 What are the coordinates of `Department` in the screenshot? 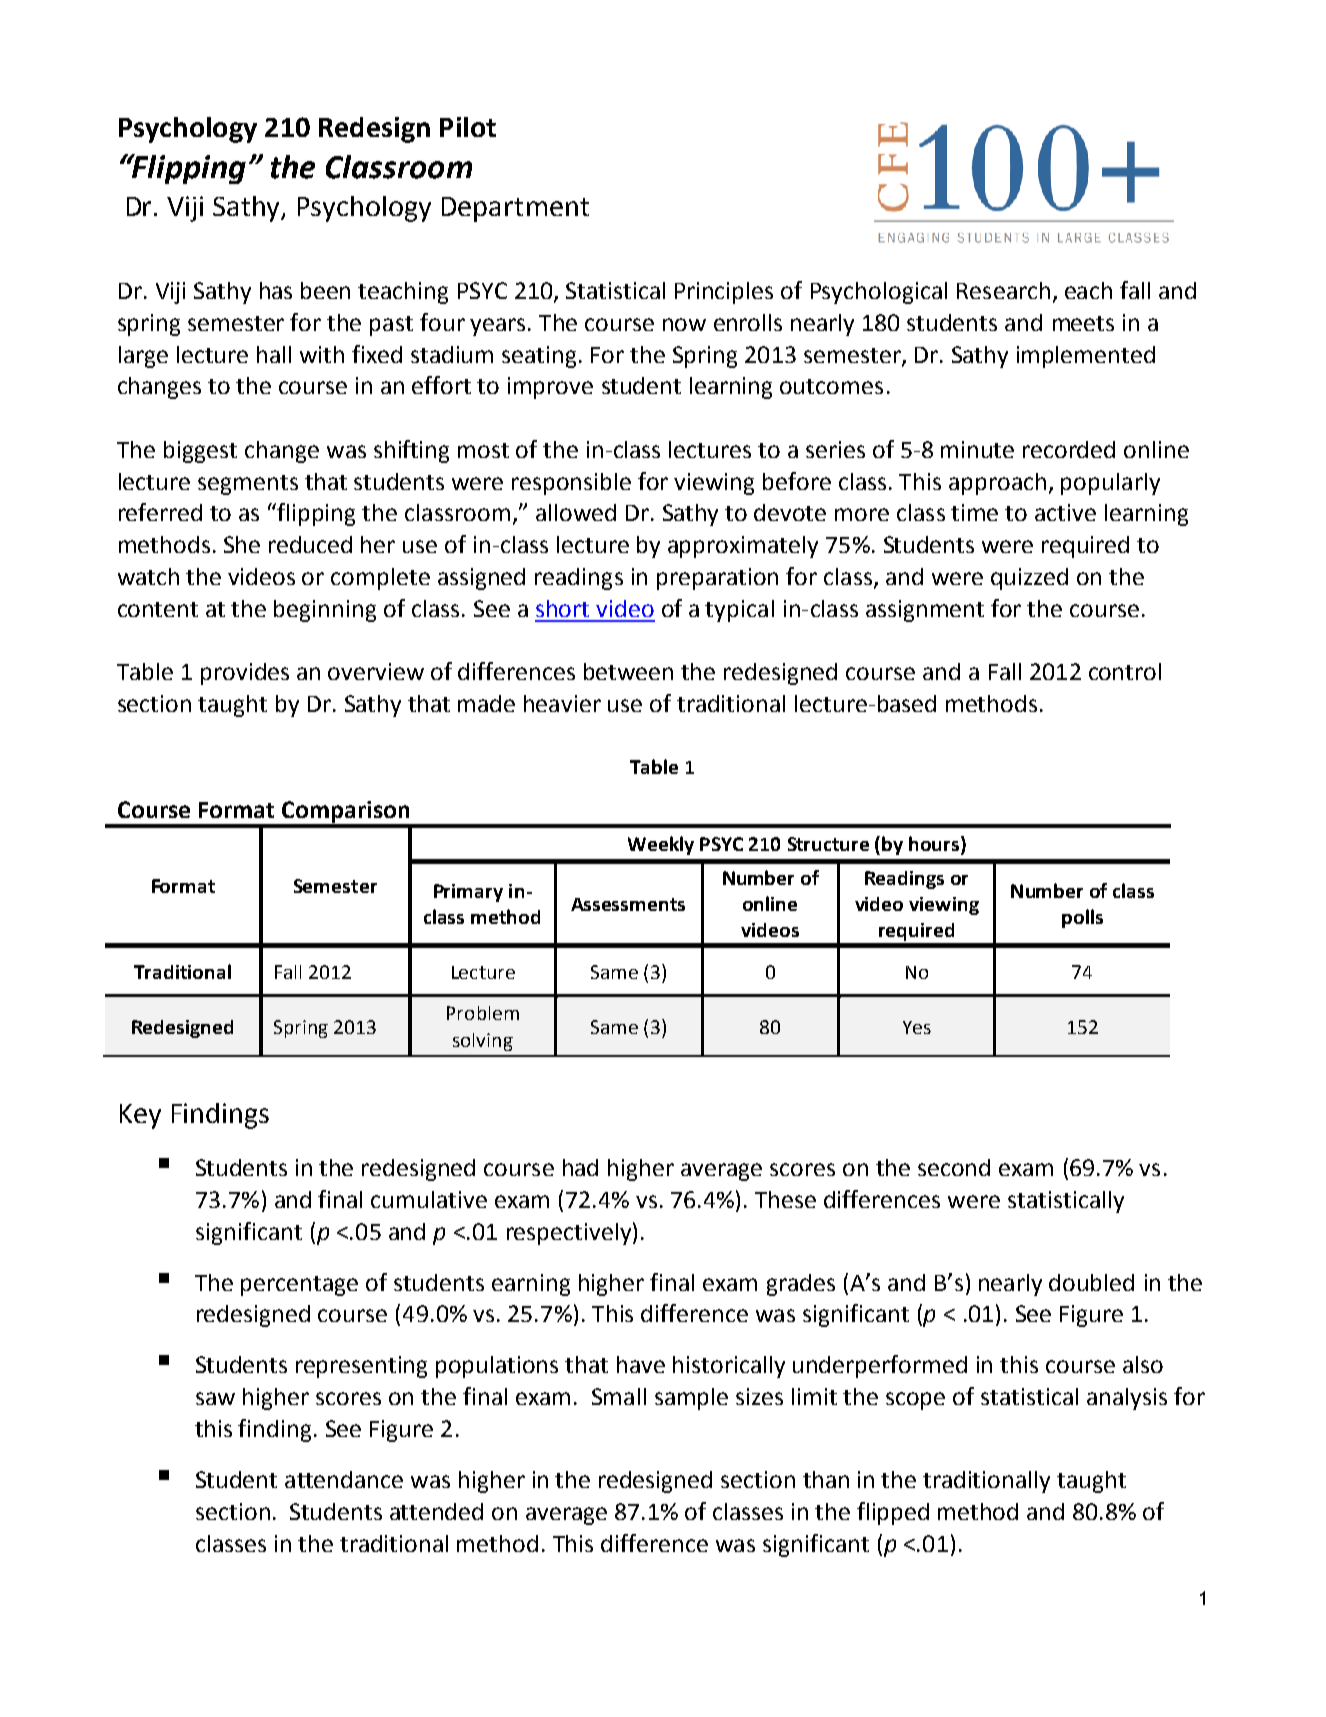 It's located at (515, 209).
